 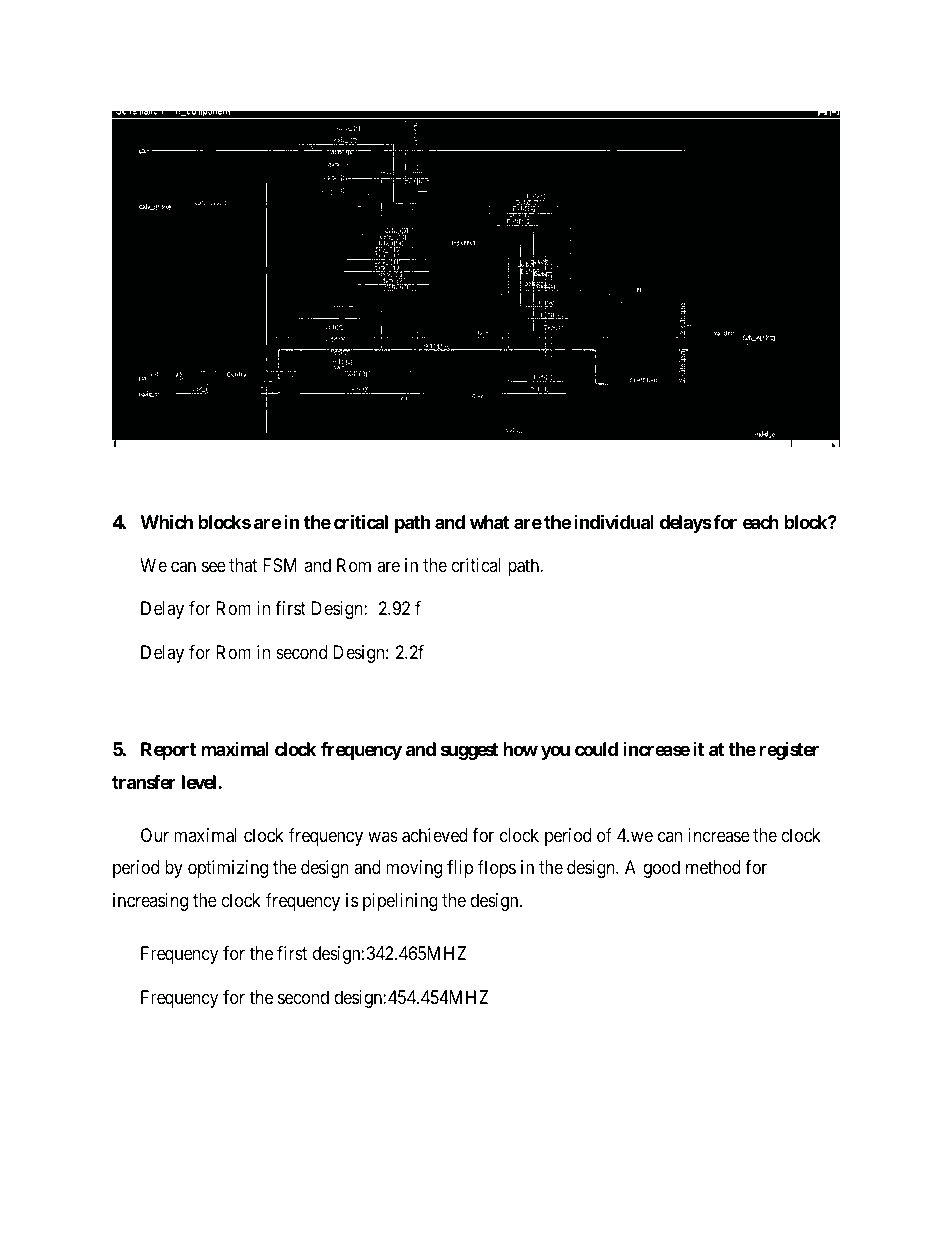 I want to click on each, so click(x=761, y=522).
